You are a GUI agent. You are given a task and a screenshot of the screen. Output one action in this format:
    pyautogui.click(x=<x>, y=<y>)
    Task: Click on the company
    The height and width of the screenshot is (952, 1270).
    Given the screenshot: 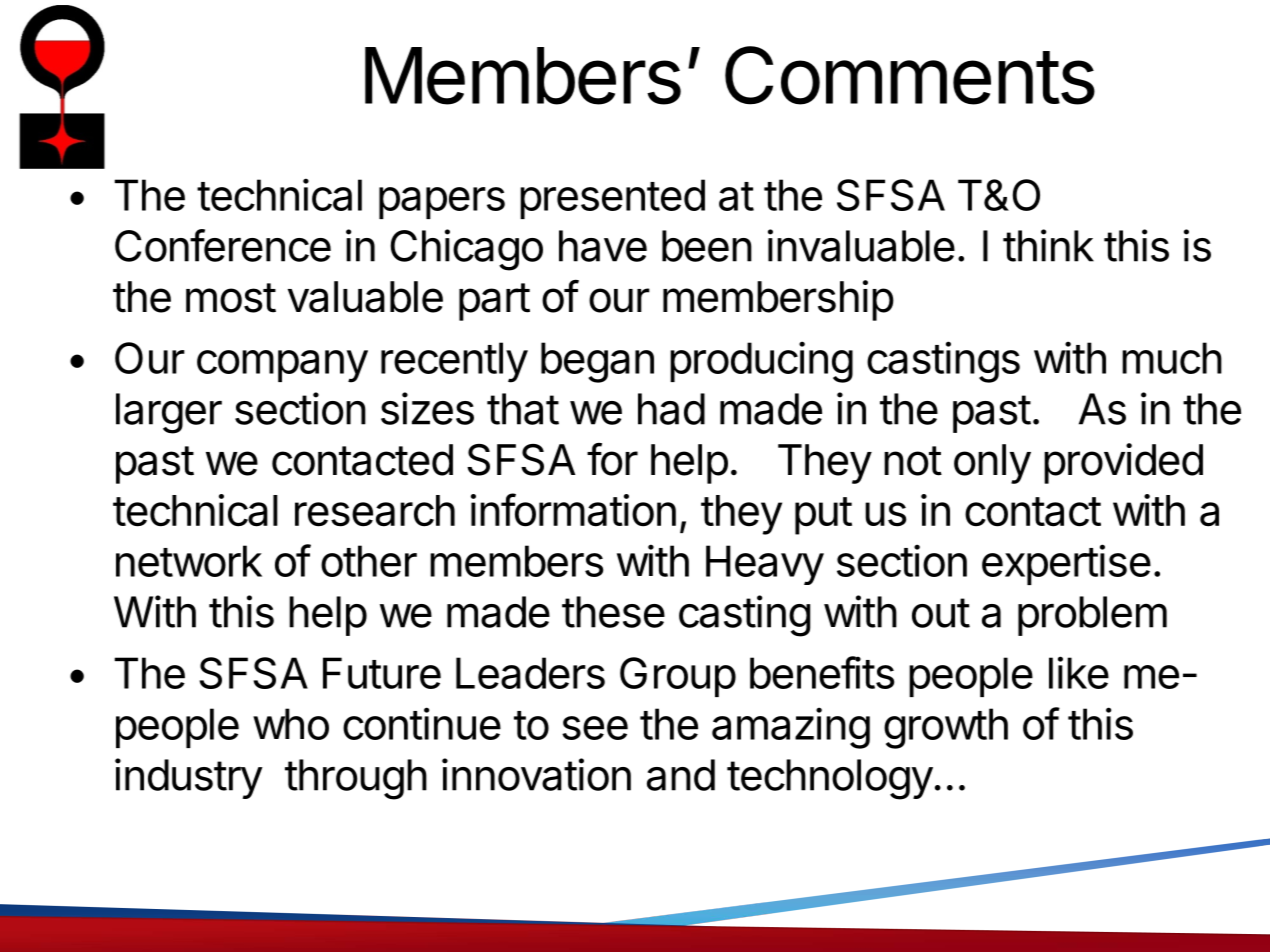 What is the action you would take?
    pyautogui.click(x=282, y=366)
